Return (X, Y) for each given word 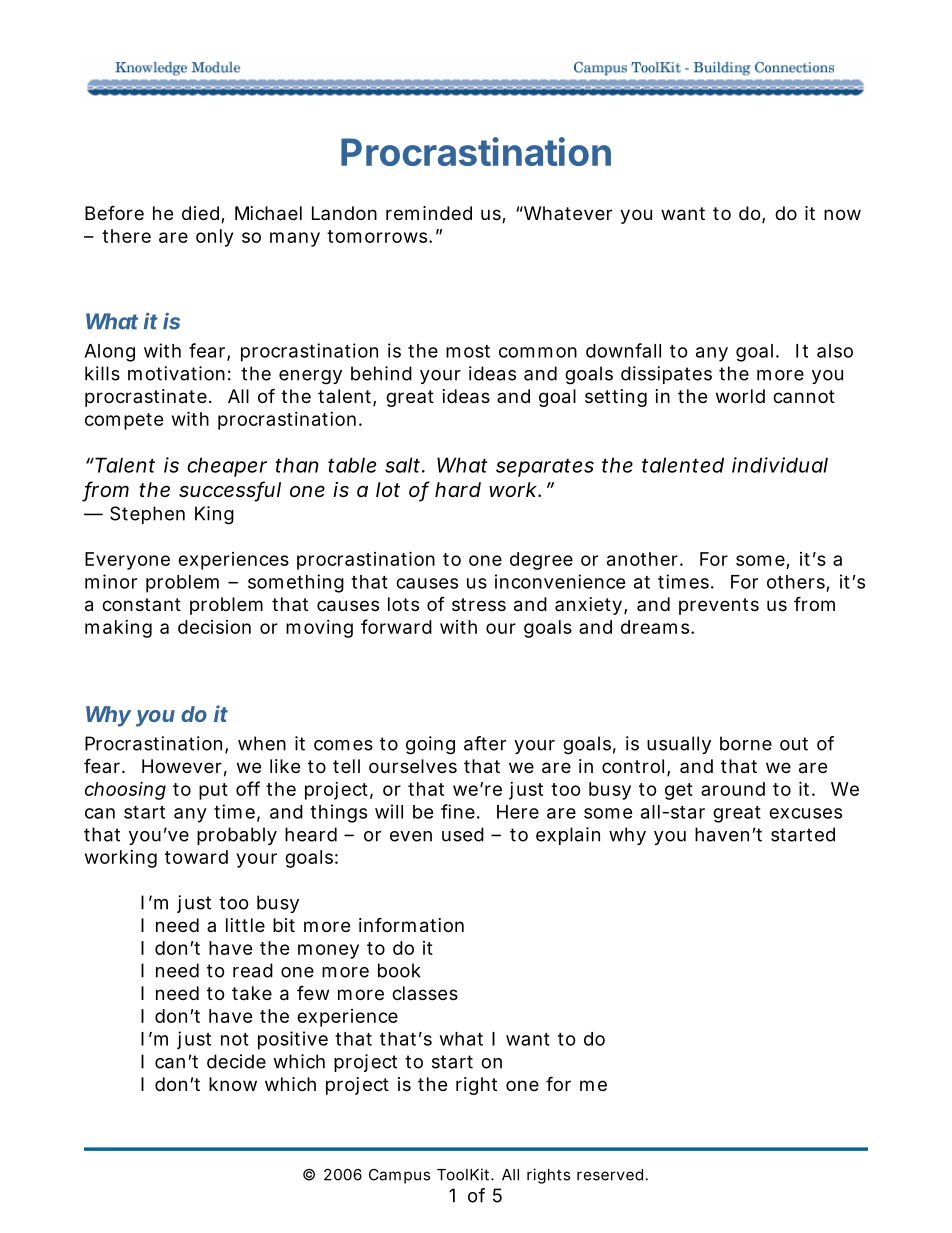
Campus (399, 1176)
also (835, 351)
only (214, 238)
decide (236, 1061)
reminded (429, 213)
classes (425, 993)
